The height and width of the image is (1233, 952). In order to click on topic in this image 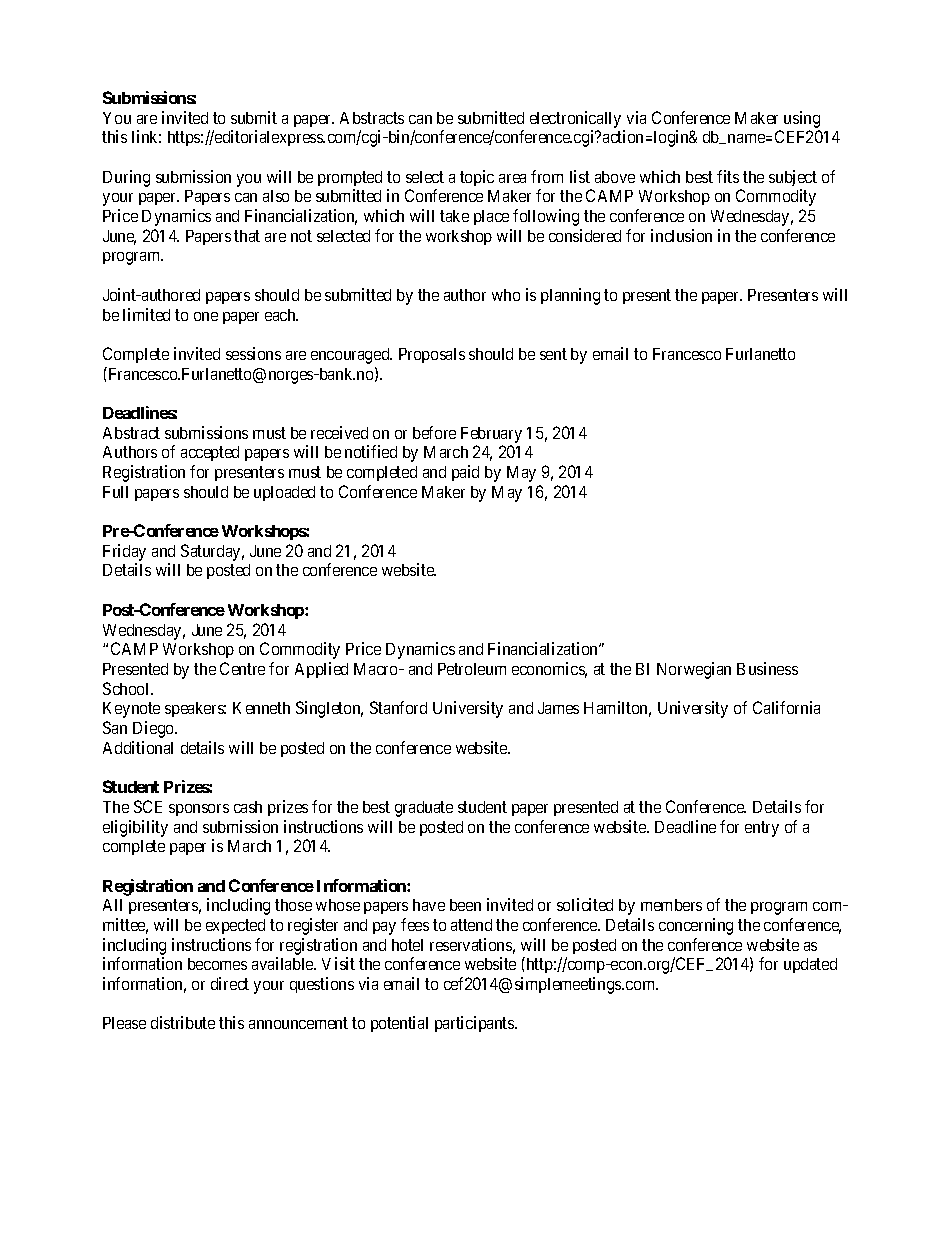, I will do `click(477, 178)`.
